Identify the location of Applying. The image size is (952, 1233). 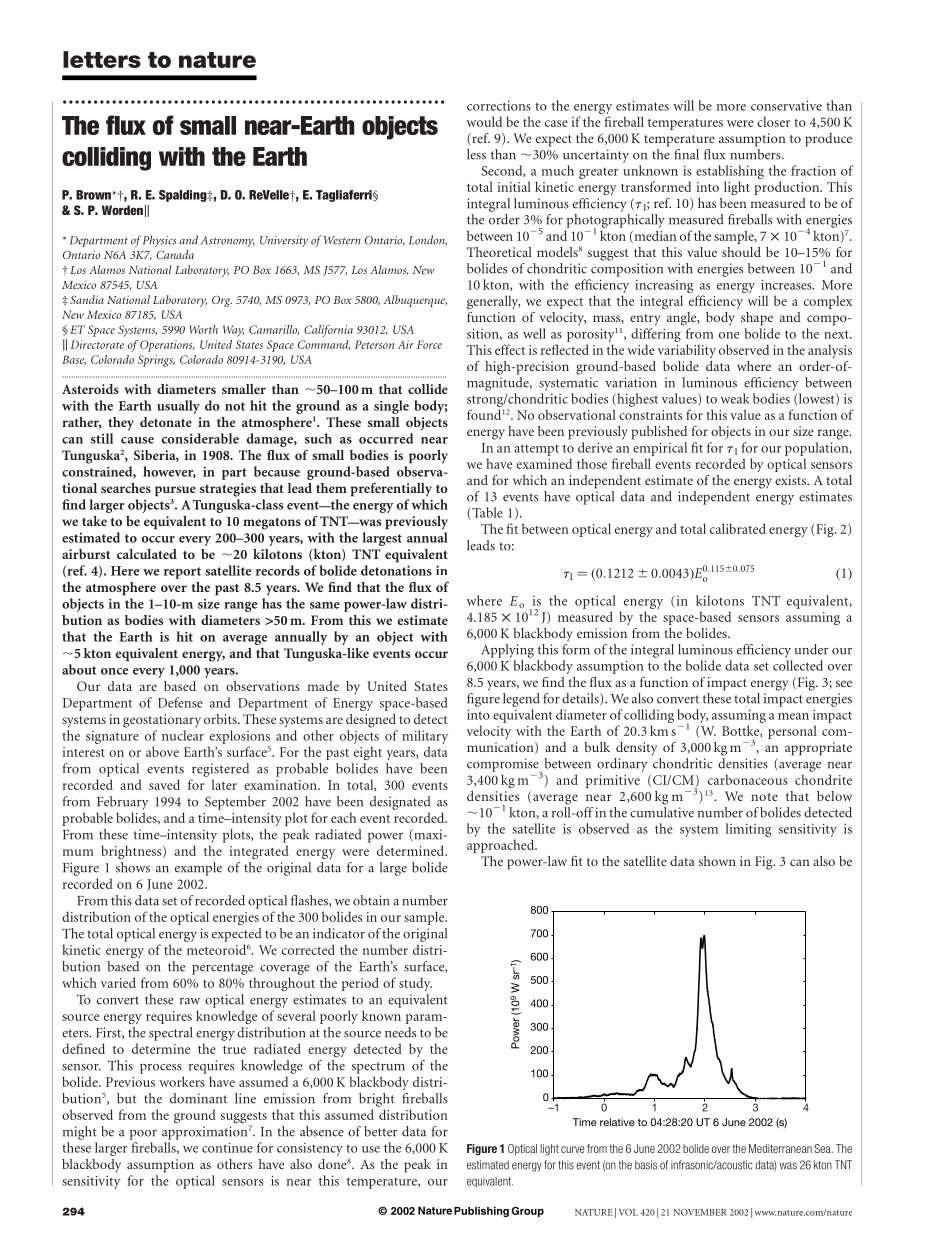
(507, 651).
